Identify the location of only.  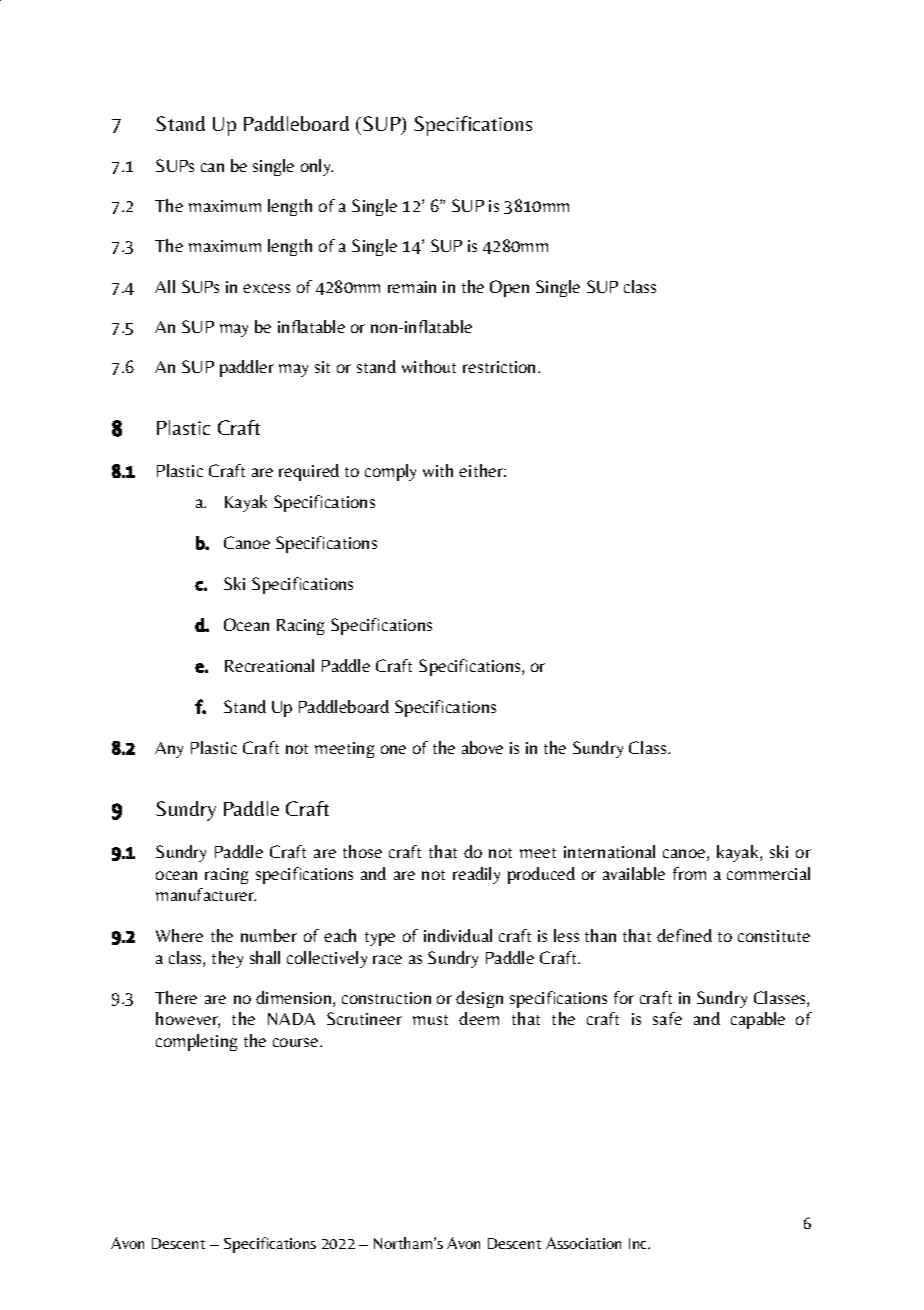
(317, 167).
